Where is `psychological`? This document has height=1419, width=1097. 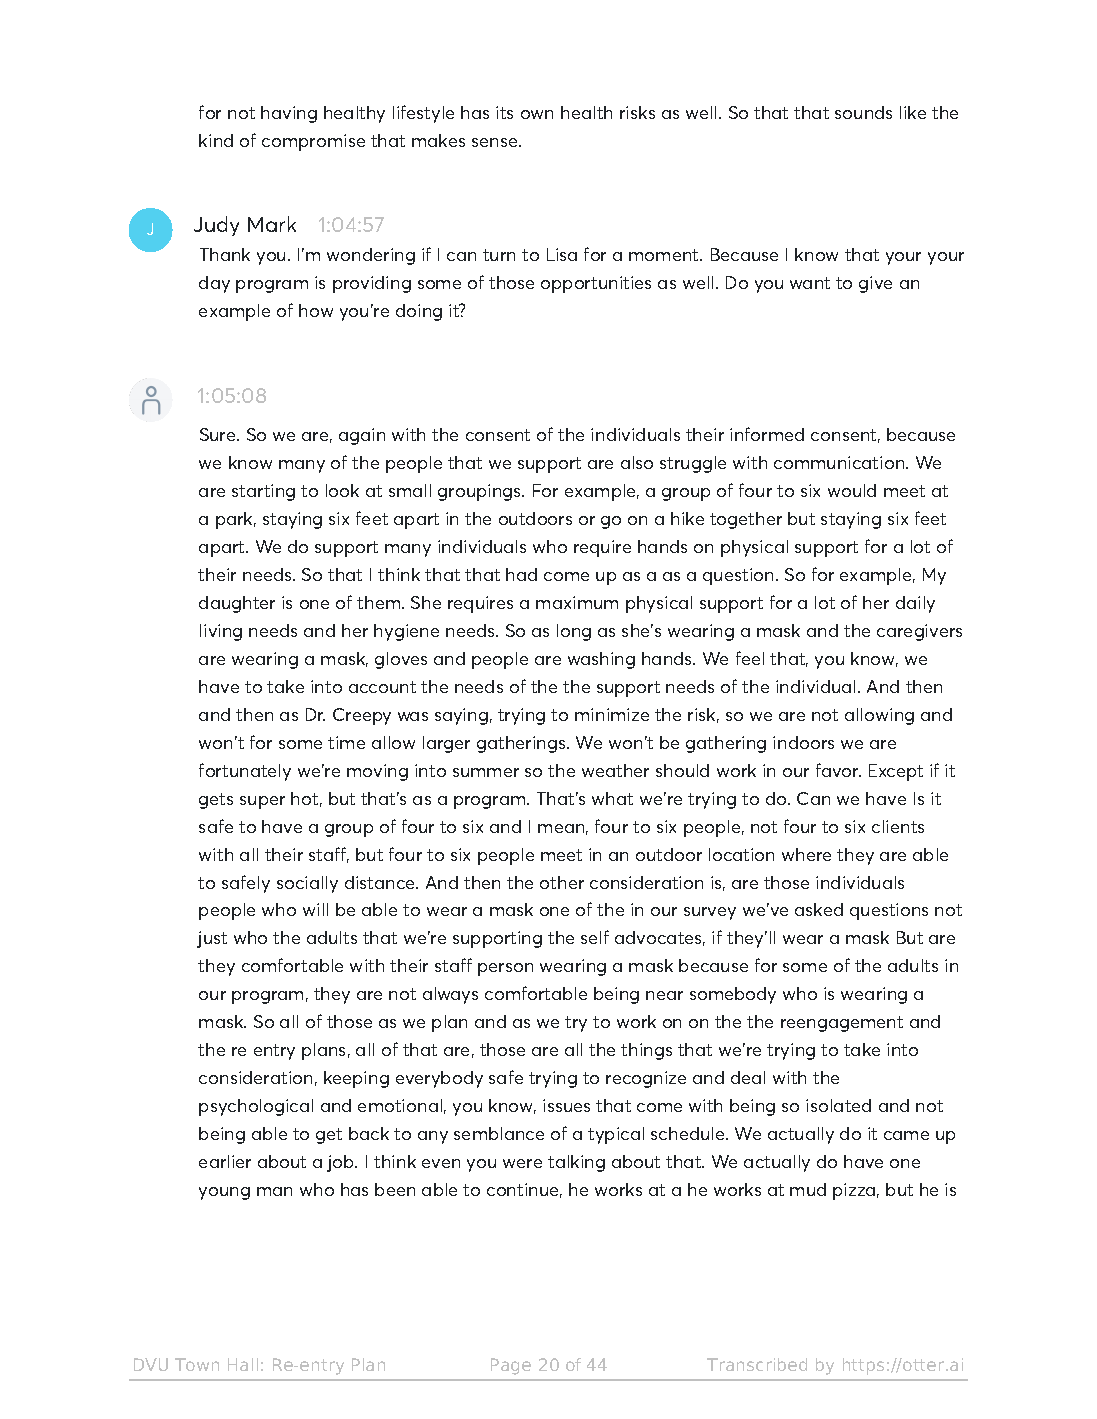
psychological is located at coordinates (256, 1107).
